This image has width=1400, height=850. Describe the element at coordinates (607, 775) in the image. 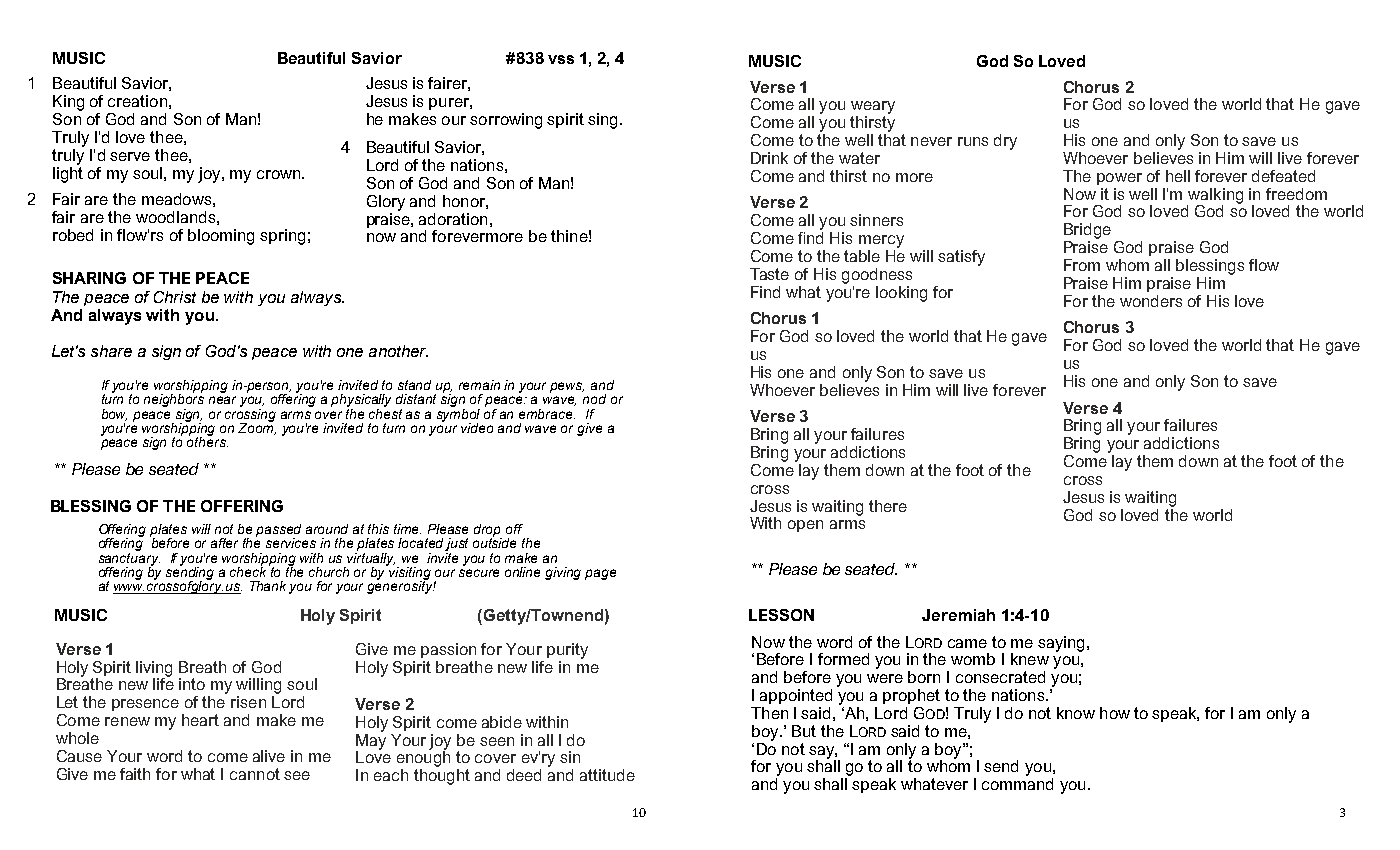

I see `attitude` at that location.
